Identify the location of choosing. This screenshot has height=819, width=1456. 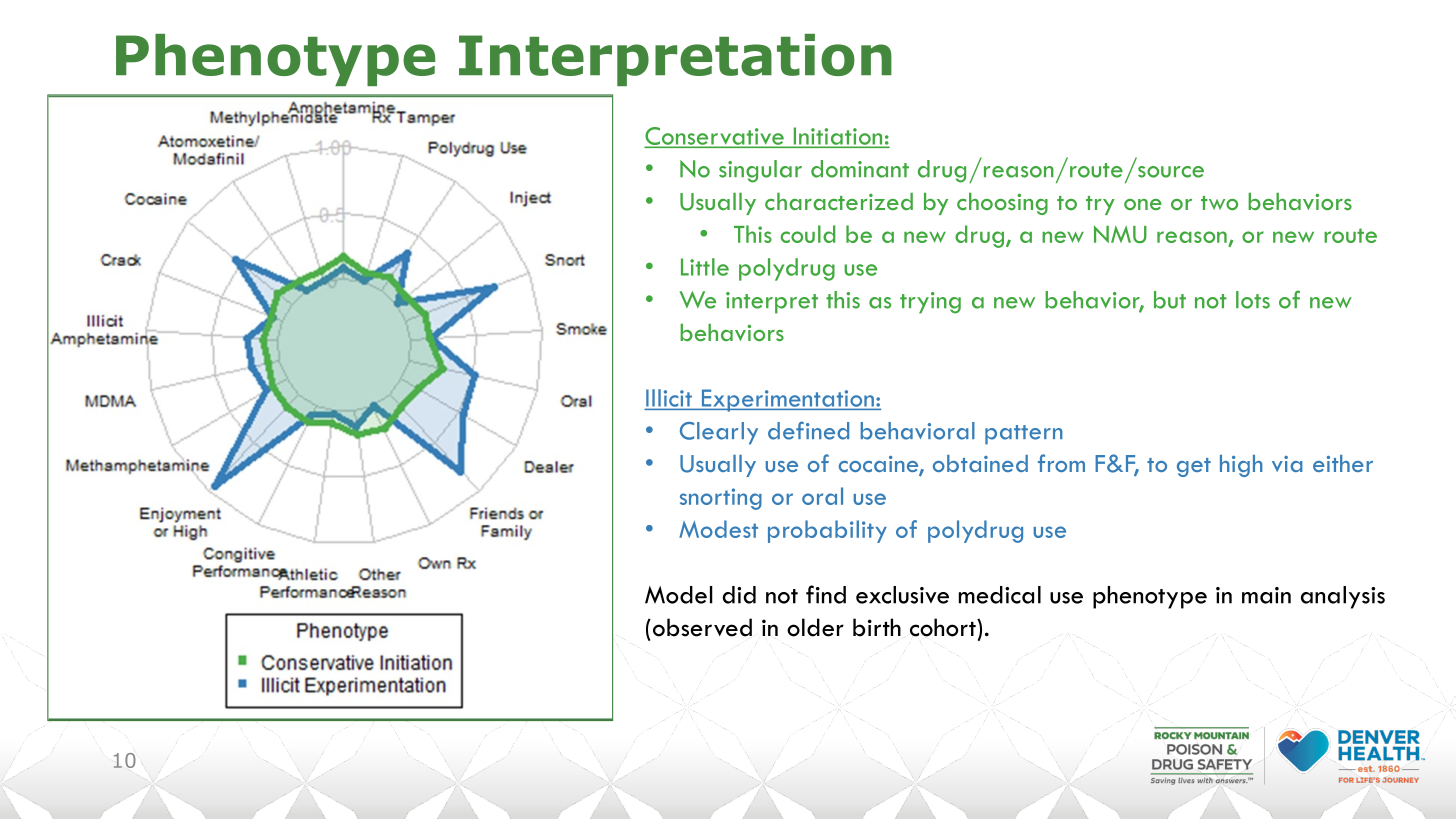
(1002, 204).
